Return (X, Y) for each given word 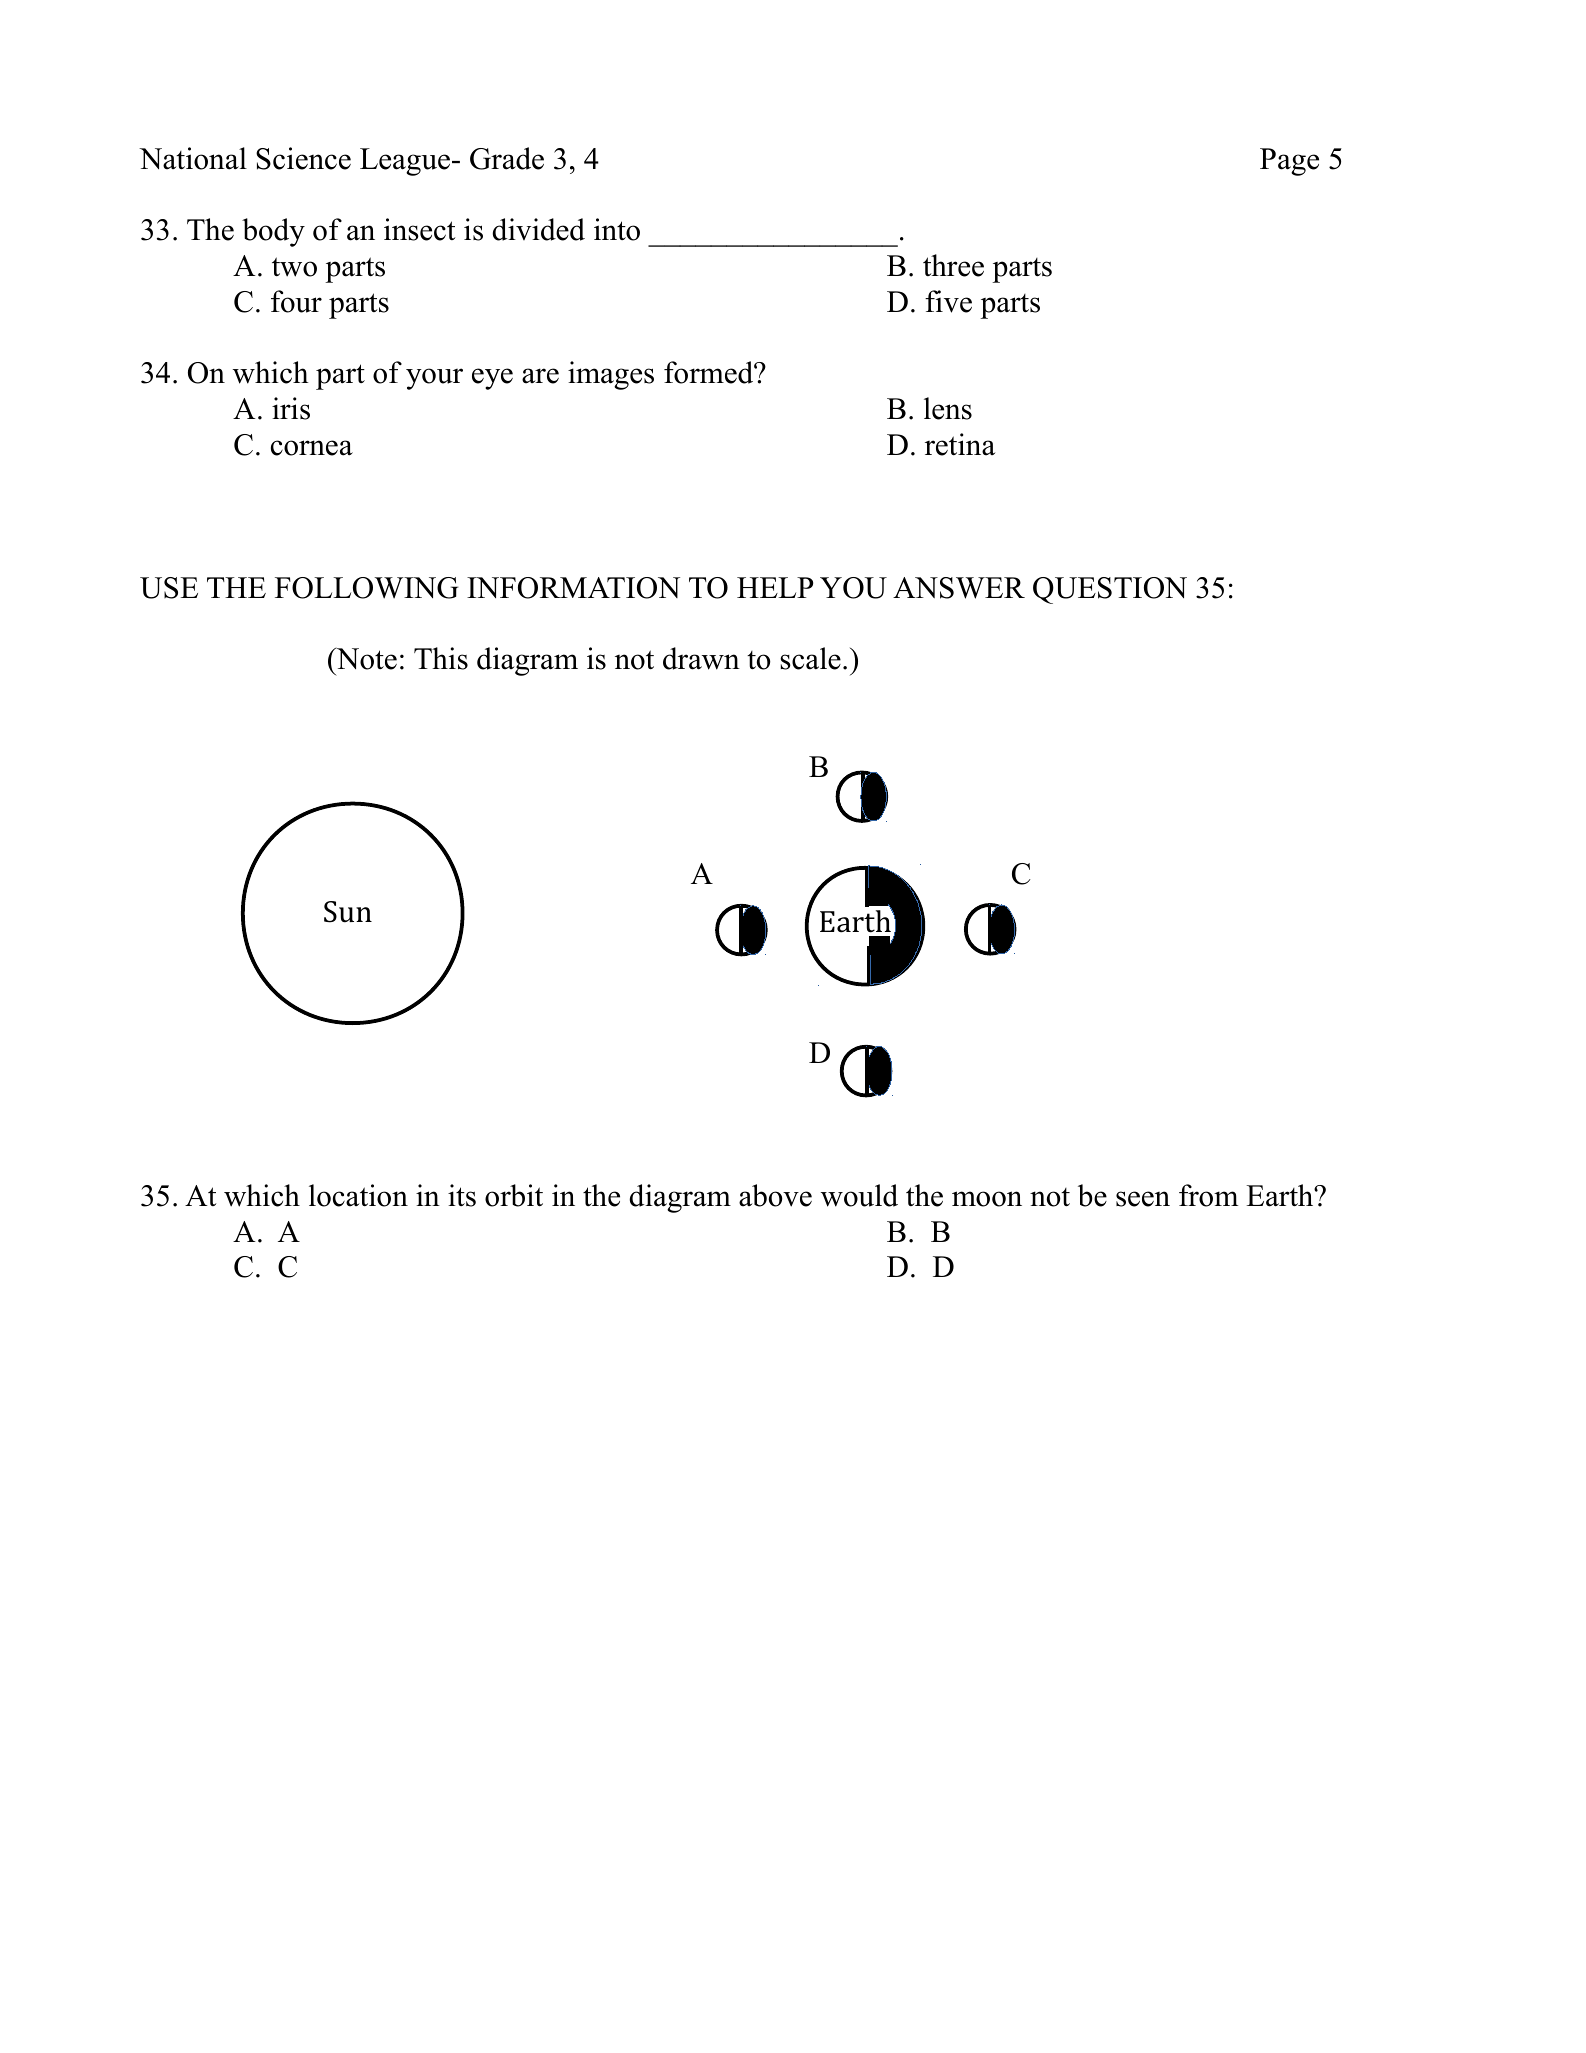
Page (1289, 162)
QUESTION (1110, 590)
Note (365, 658)
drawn (701, 658)
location (358, 1195)
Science (303, 158)
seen (1143, 1199)
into (617, 229)
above (775, 1195)
